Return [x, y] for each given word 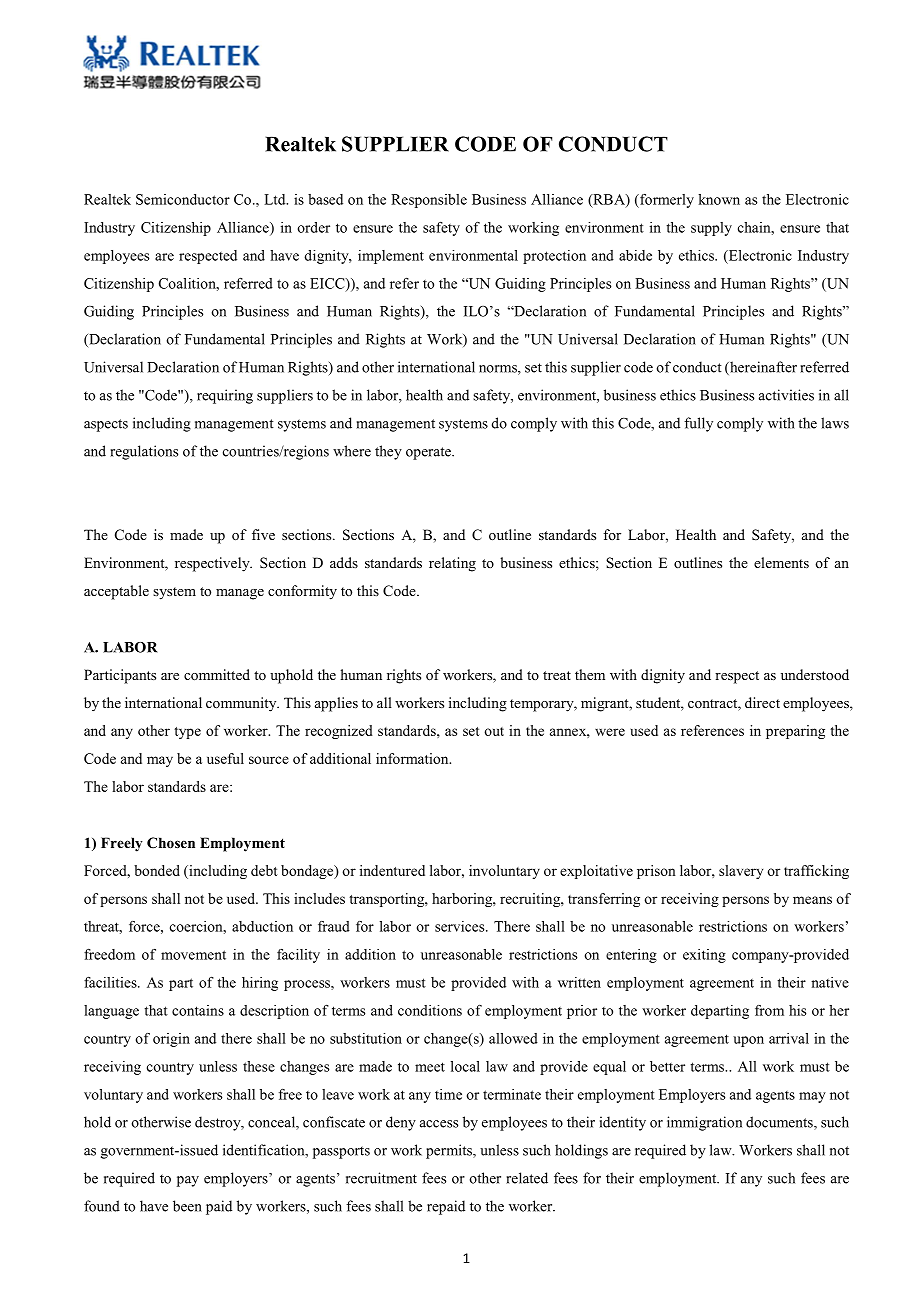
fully [698, 424]
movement [193, 955]
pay [188, 1181]
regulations [144, 452]
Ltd [276, 199]
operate [429, 453]
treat [557, 675]
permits [450, 1151]
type [187, 733]
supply [711, 229]
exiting [704, 956]
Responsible [429, 201]
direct [762, 702]
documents [780, 1123]
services [461, 926]
